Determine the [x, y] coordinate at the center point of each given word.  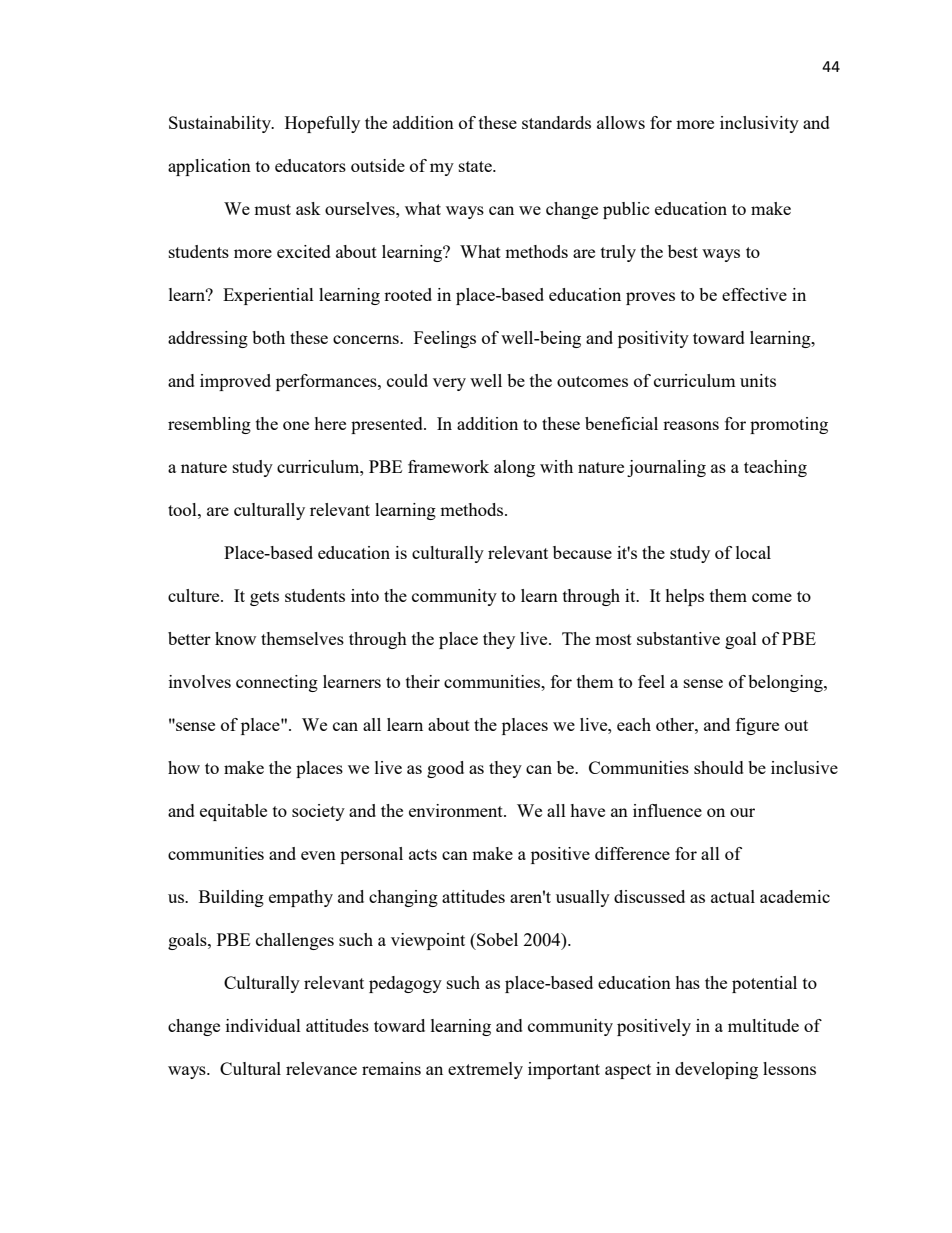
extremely [485, 1070]
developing [716, 1070]
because [582, 552]
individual [263, 1025]
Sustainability [221, 124]
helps [684, 597]
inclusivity [759, 124]
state [476, 166]
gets [264, 598]
